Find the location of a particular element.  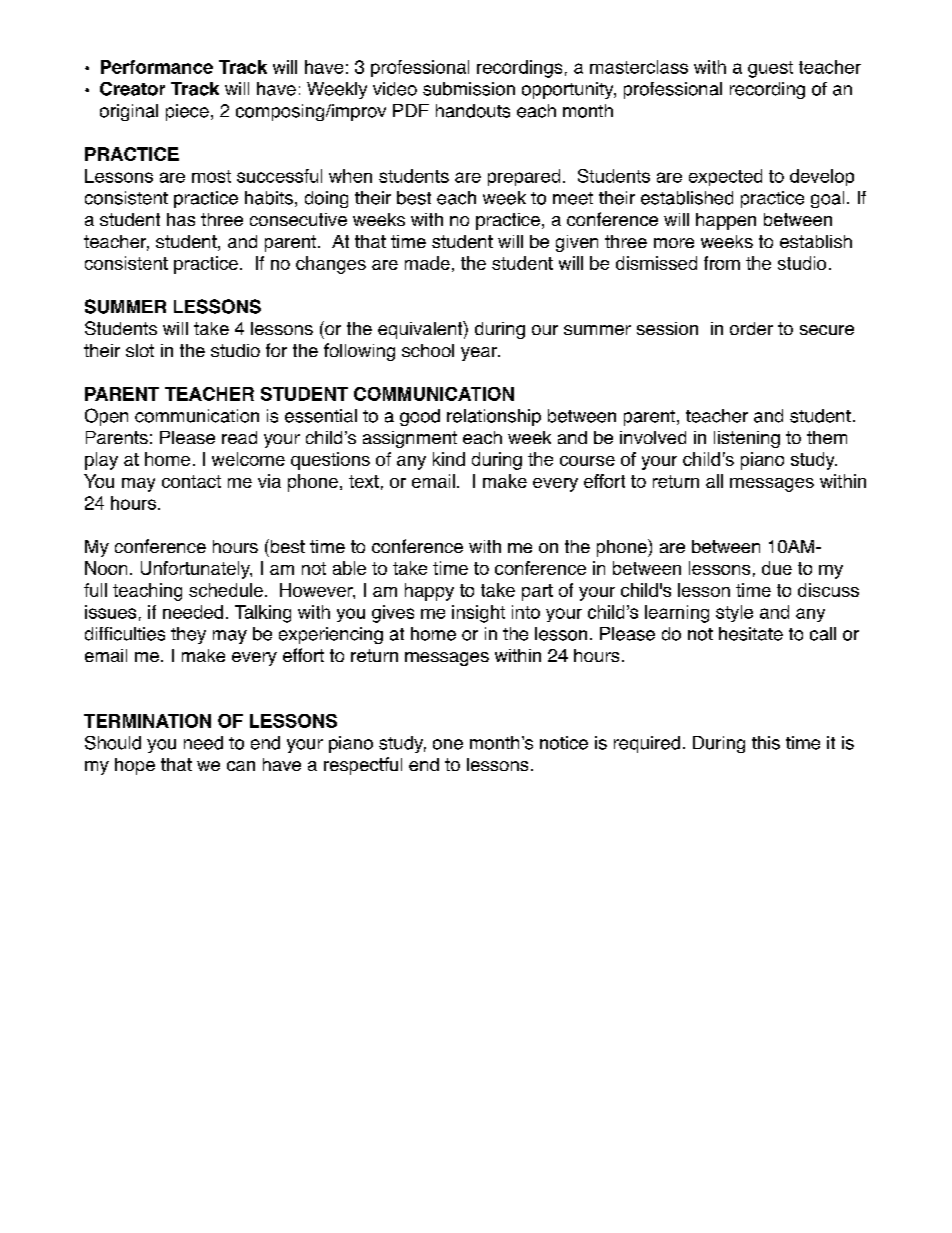

contact is located at coordinates (191, 481).
